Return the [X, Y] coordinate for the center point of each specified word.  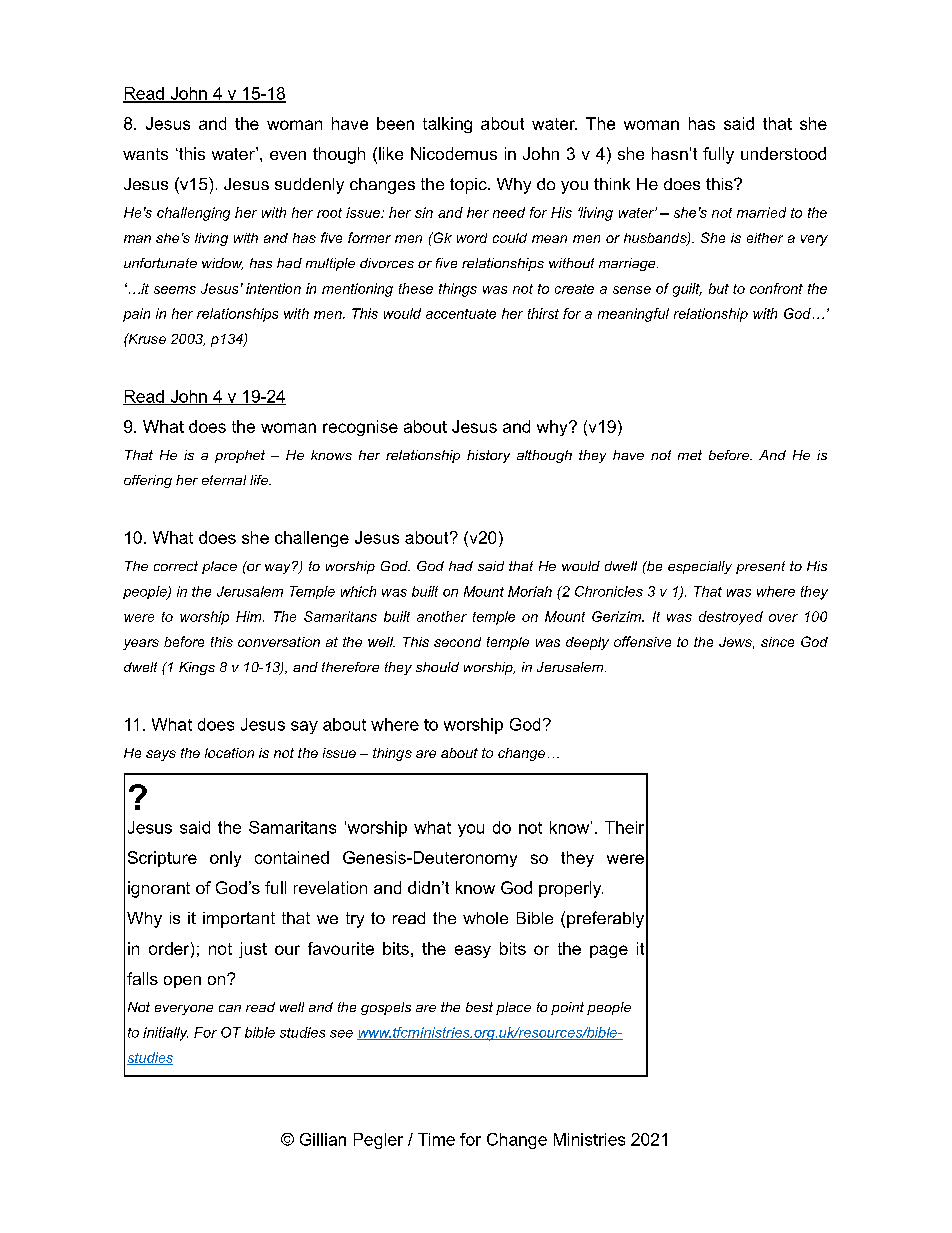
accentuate [461, 314]
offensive [642, 641]
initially [165, 1034]
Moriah [530, 591]
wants [145, 154]
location [229, 753]
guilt [687, 290]
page [609, 951]
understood [783, 153]
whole [485, 918]
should [437, 667]
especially [700, 567]
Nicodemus [454, 153]
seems [175, 290]
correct [176, 566]
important [239, 920]
